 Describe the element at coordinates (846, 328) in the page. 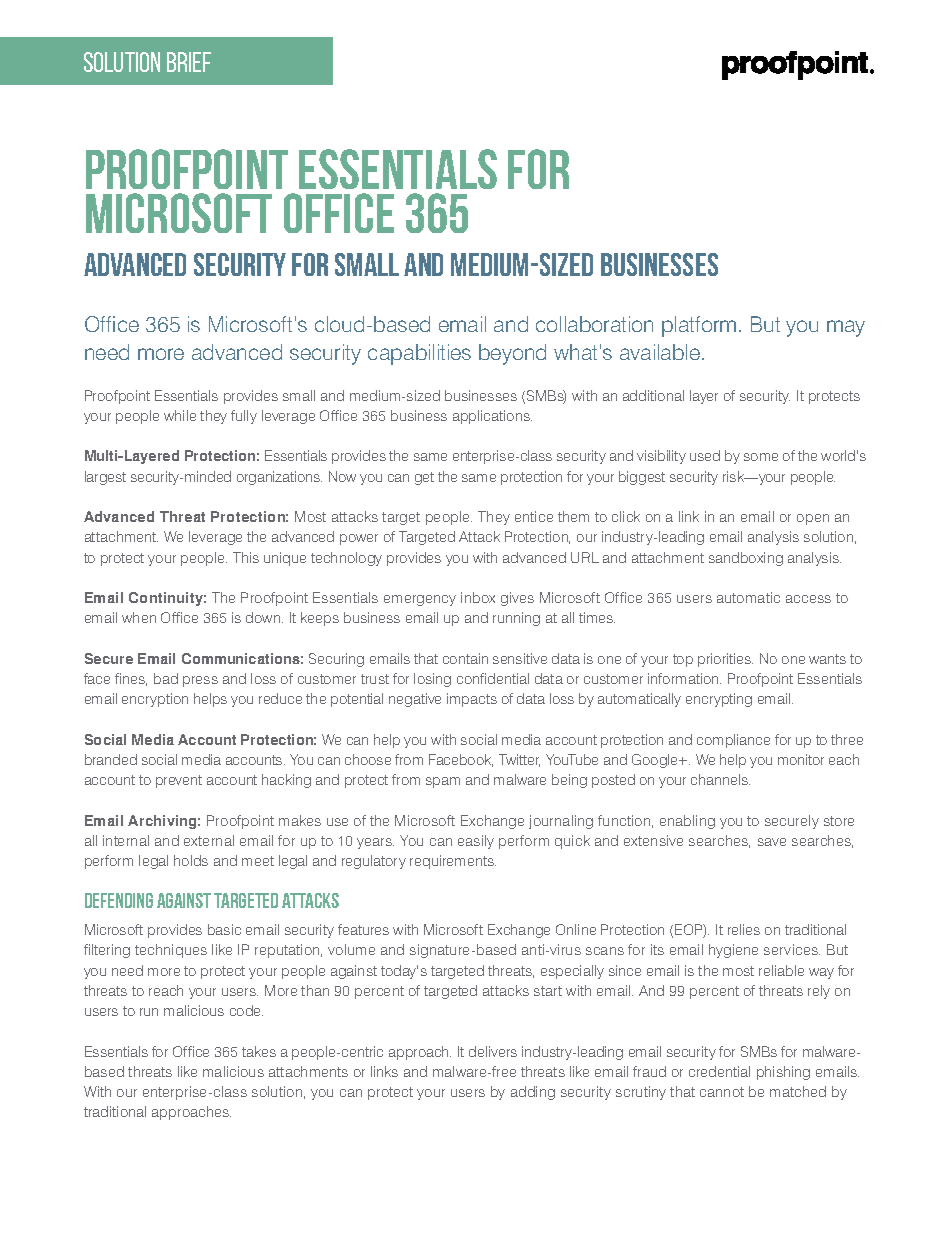

I see `may` at that location.
